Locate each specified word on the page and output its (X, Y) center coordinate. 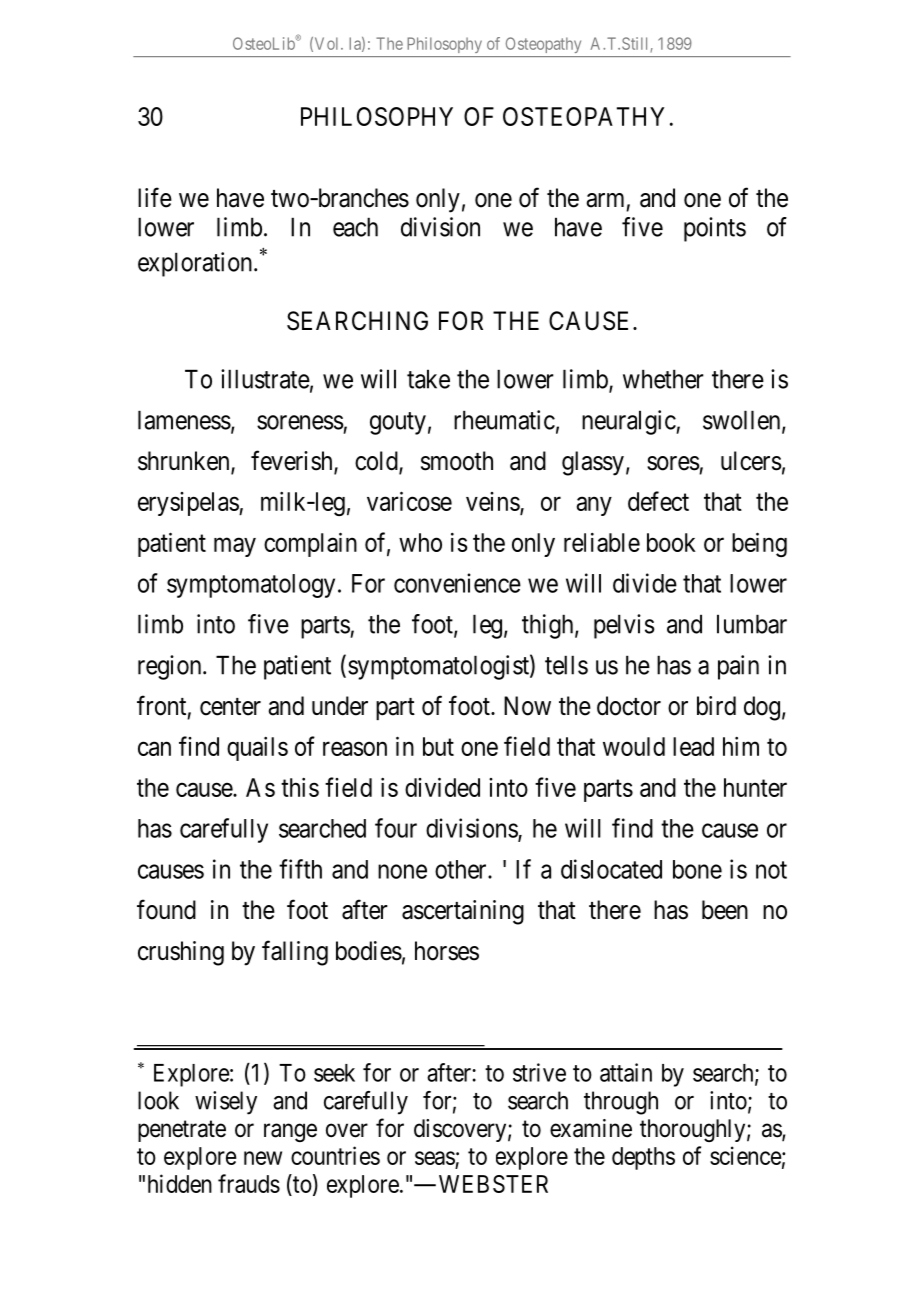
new (263, 1158)
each (355, 227)
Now (527, 706)
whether (663, 379)
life (155, 197)
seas (435, 1158)
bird (716, 706)
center (230, 707)
